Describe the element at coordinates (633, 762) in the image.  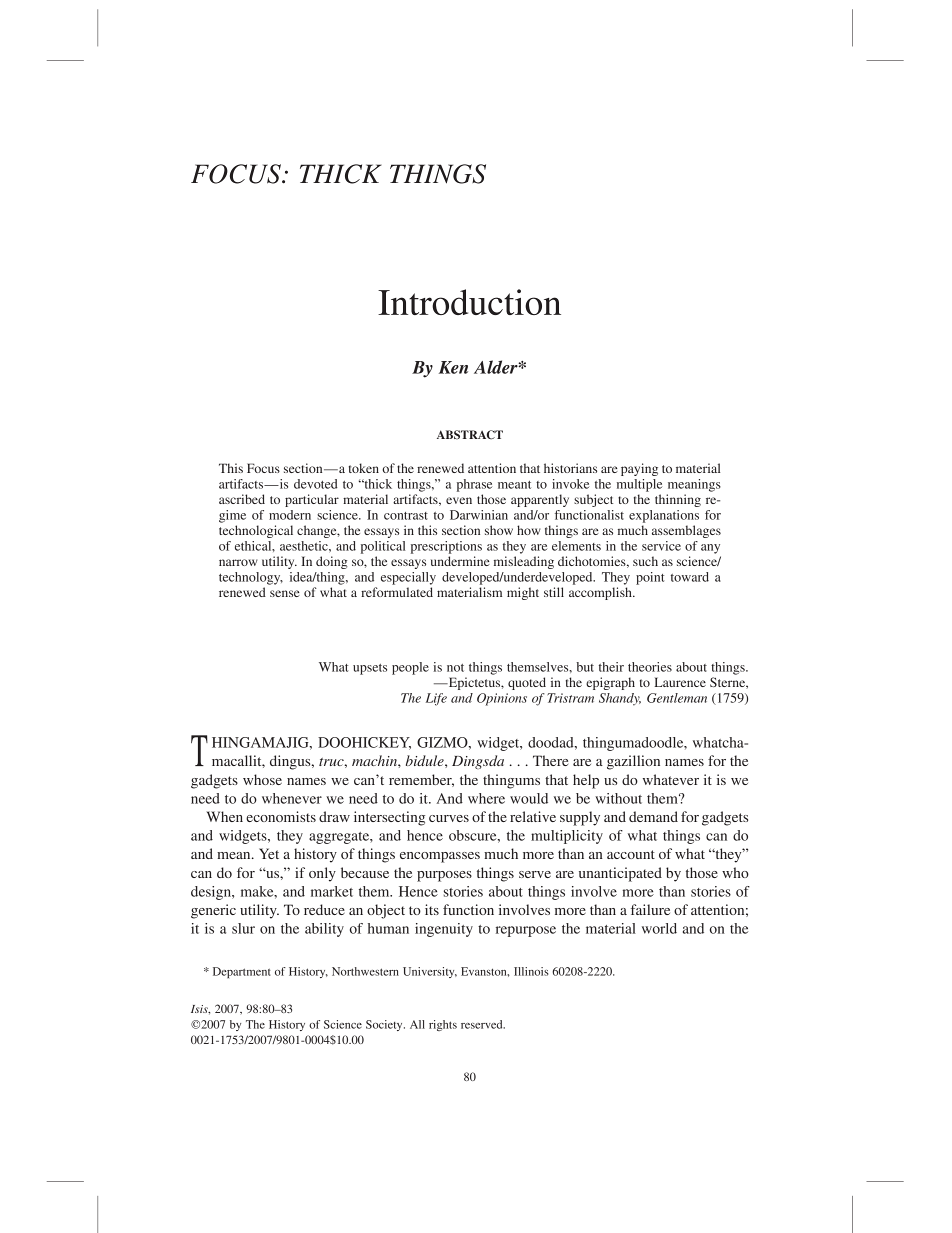
I see `gazillion` at that location.
